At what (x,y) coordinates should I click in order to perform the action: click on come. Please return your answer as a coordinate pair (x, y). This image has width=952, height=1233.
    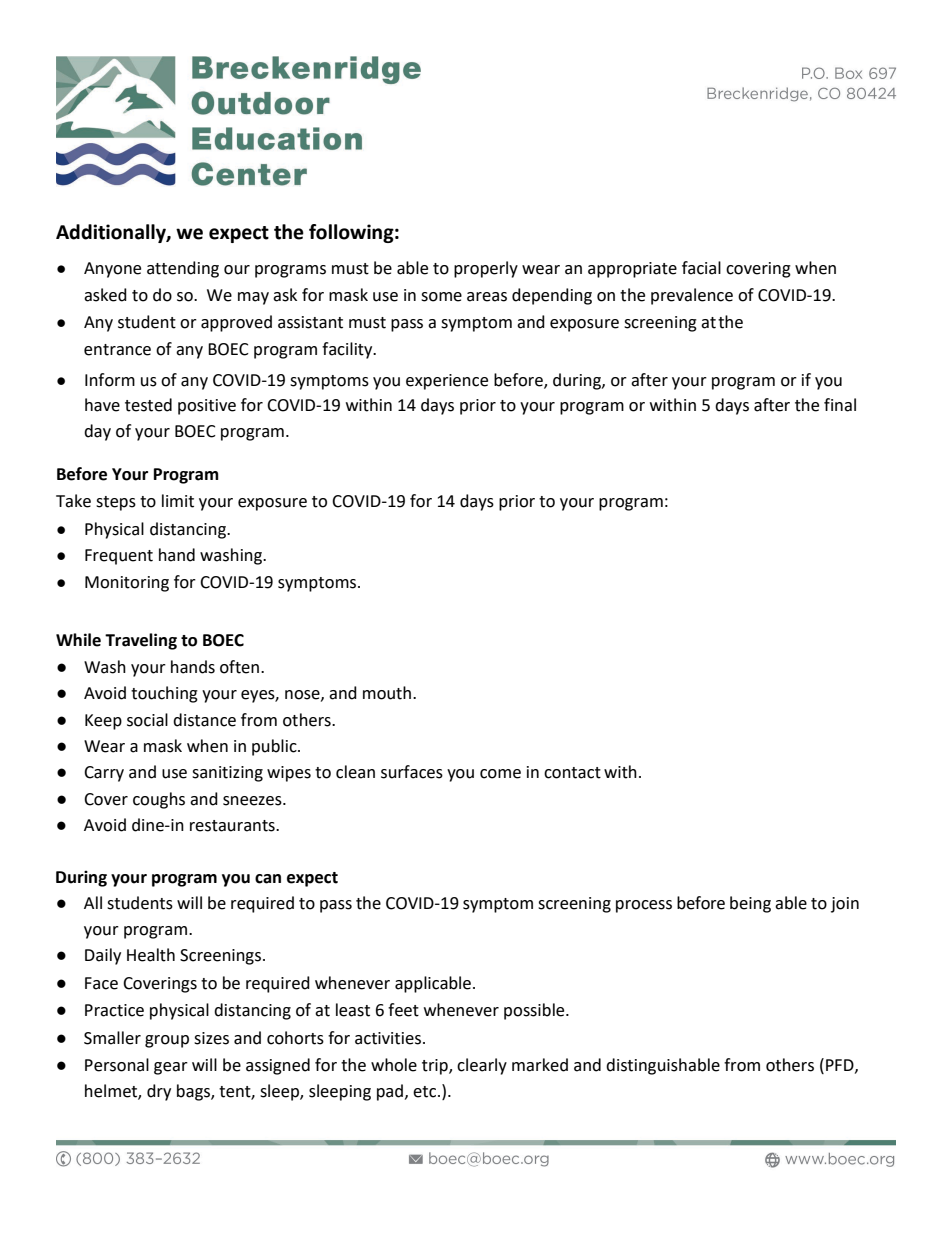
    Looking at the image, I should click on (500, 774).
